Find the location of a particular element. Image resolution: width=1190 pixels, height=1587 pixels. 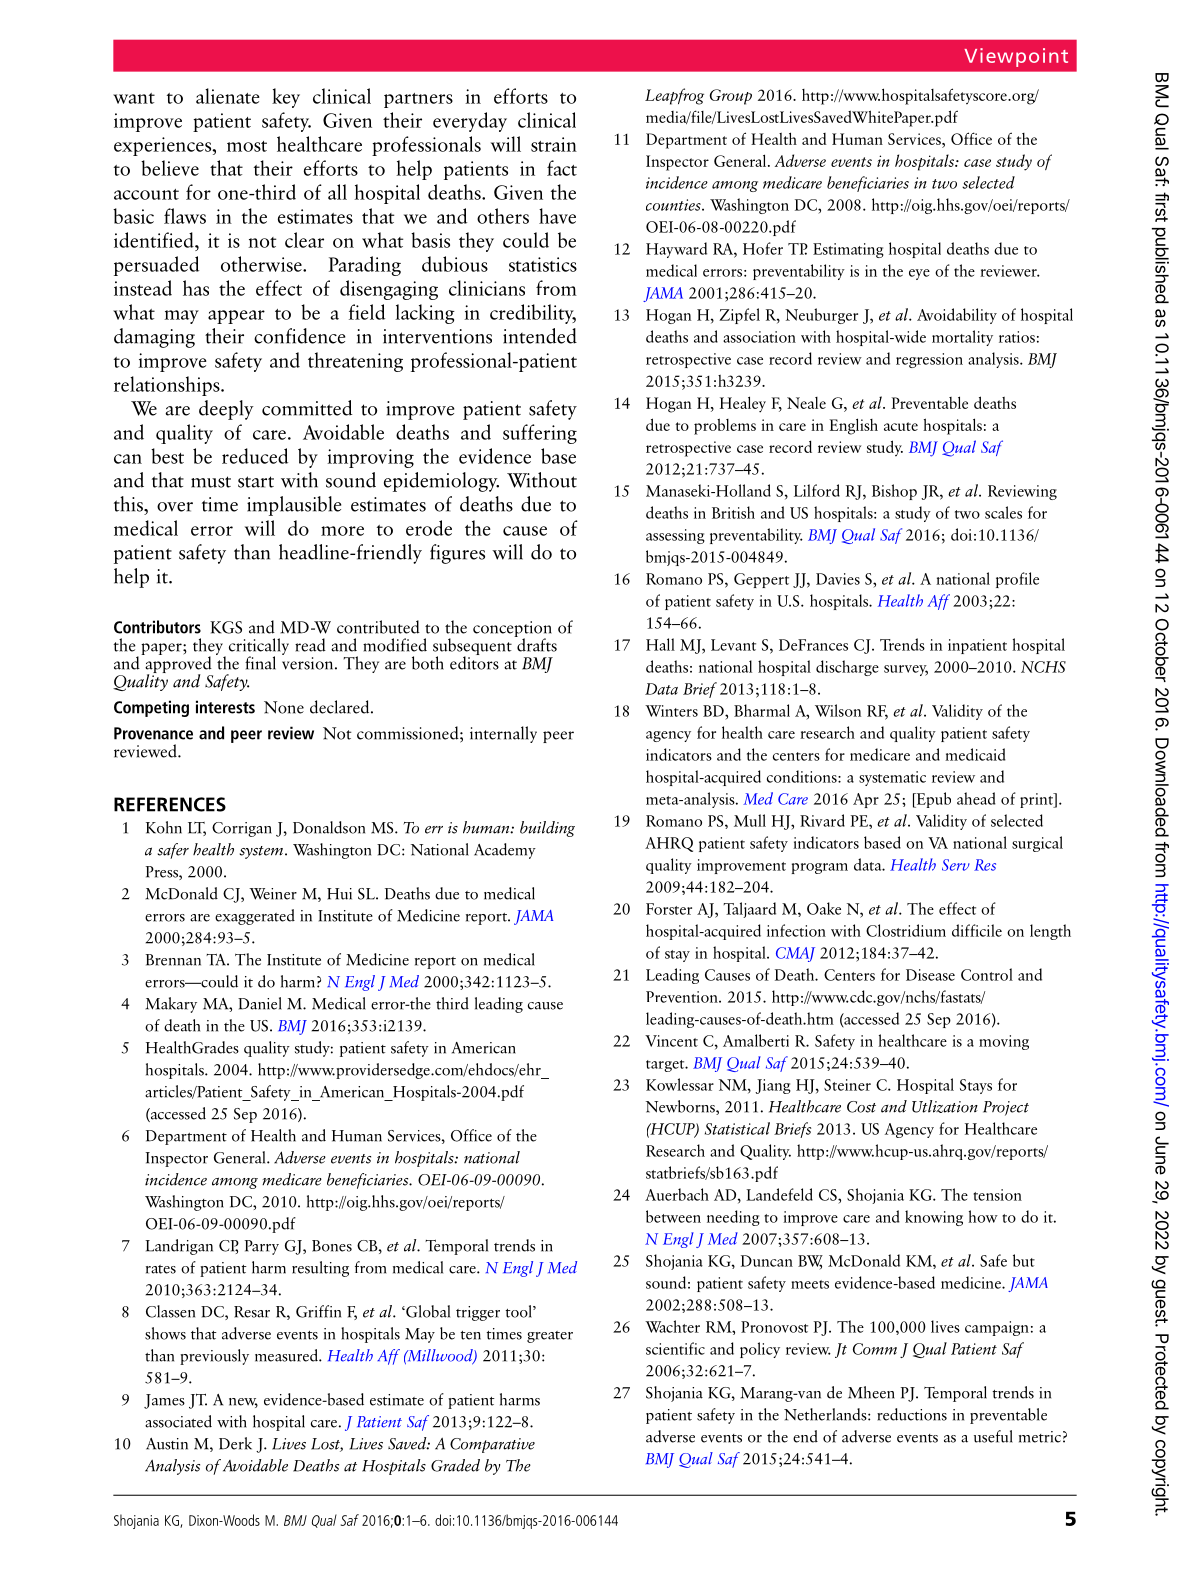

reductions is located at coordinates (912, 1414).
